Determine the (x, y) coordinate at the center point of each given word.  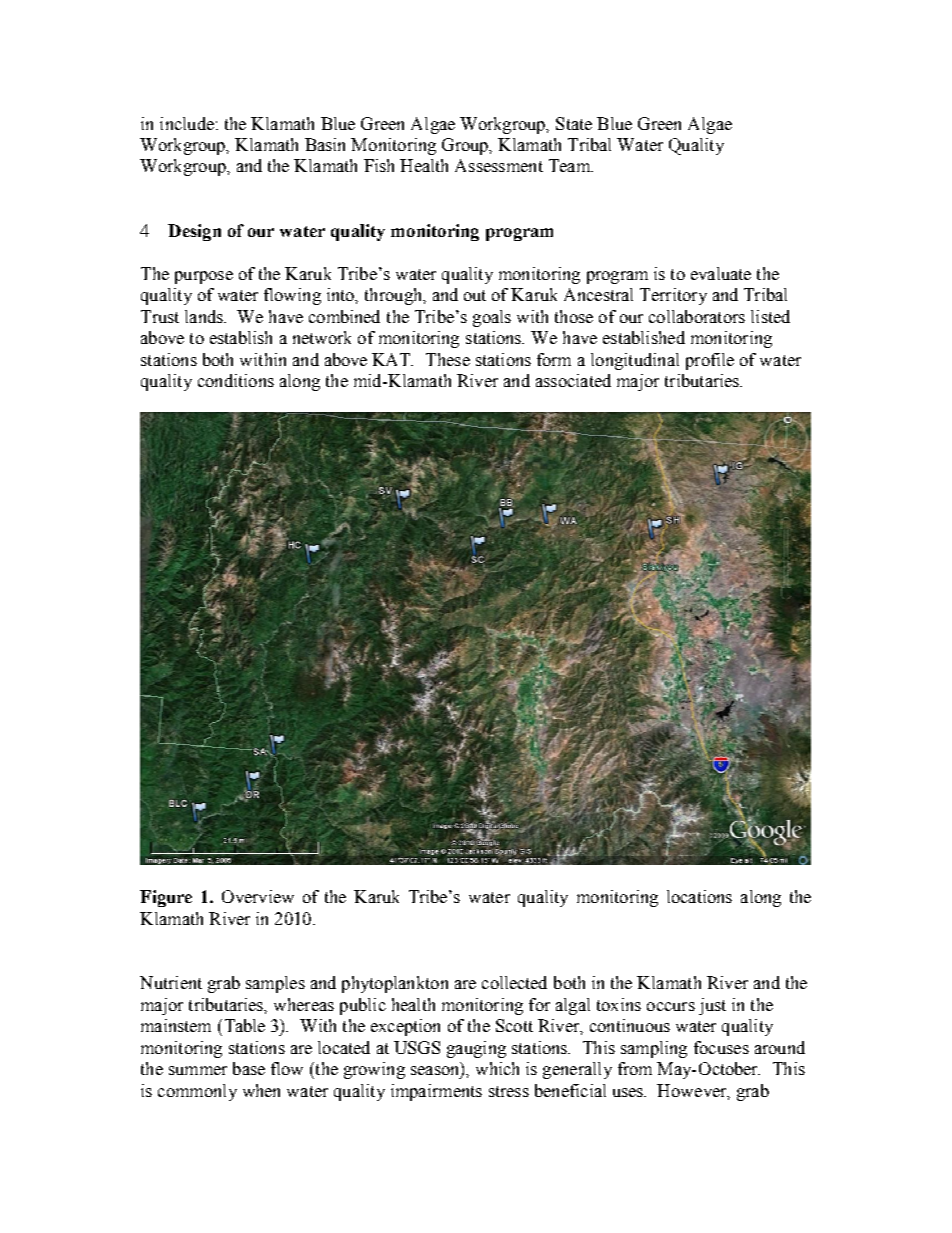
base (249, 1068)
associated (573, 380)
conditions (236, 380)
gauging (476, 1049)
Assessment (499, 165)
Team (571, 165)
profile (710, 361)
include (187, 123)
